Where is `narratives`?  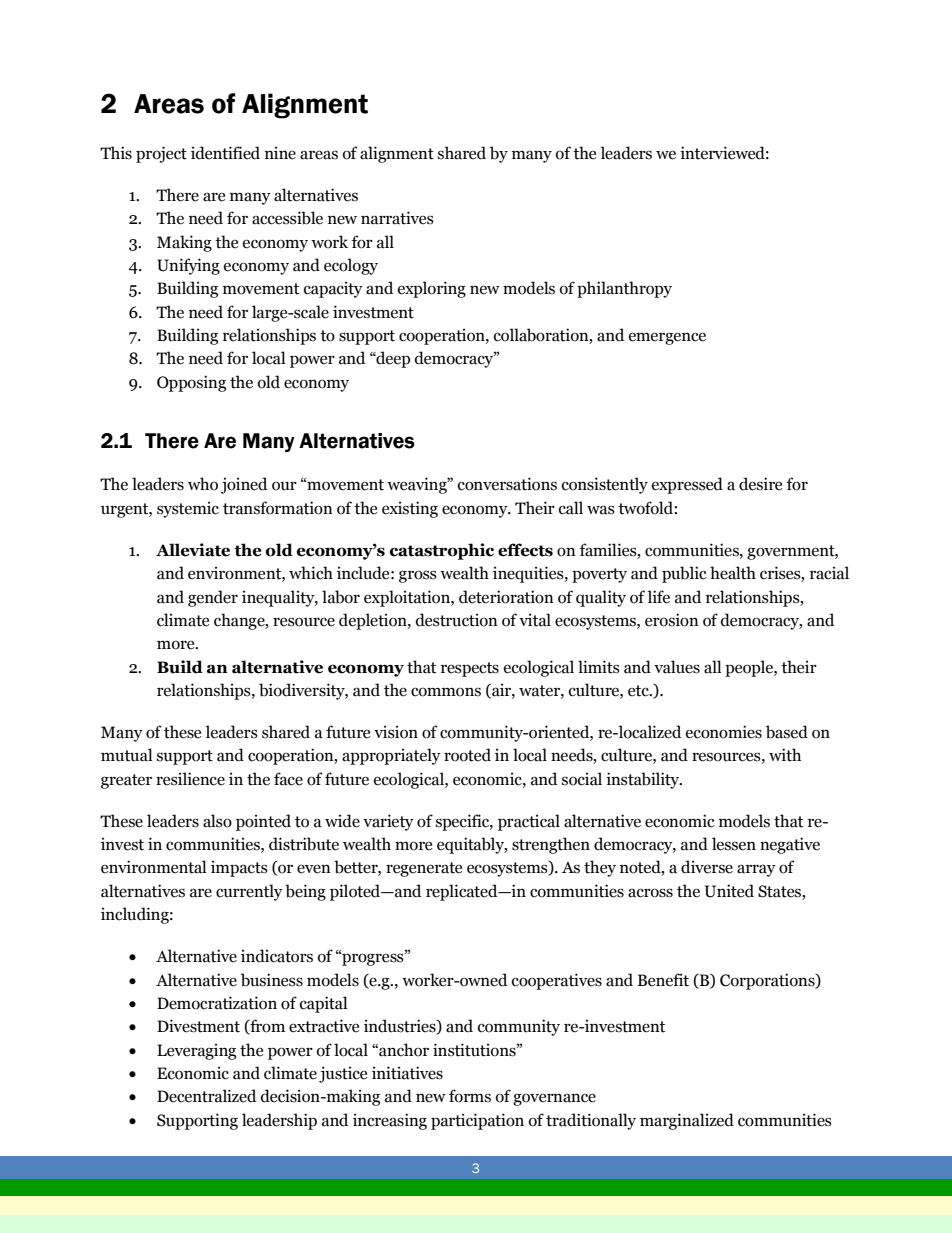
narratives is located at coordinates (397, 218).
